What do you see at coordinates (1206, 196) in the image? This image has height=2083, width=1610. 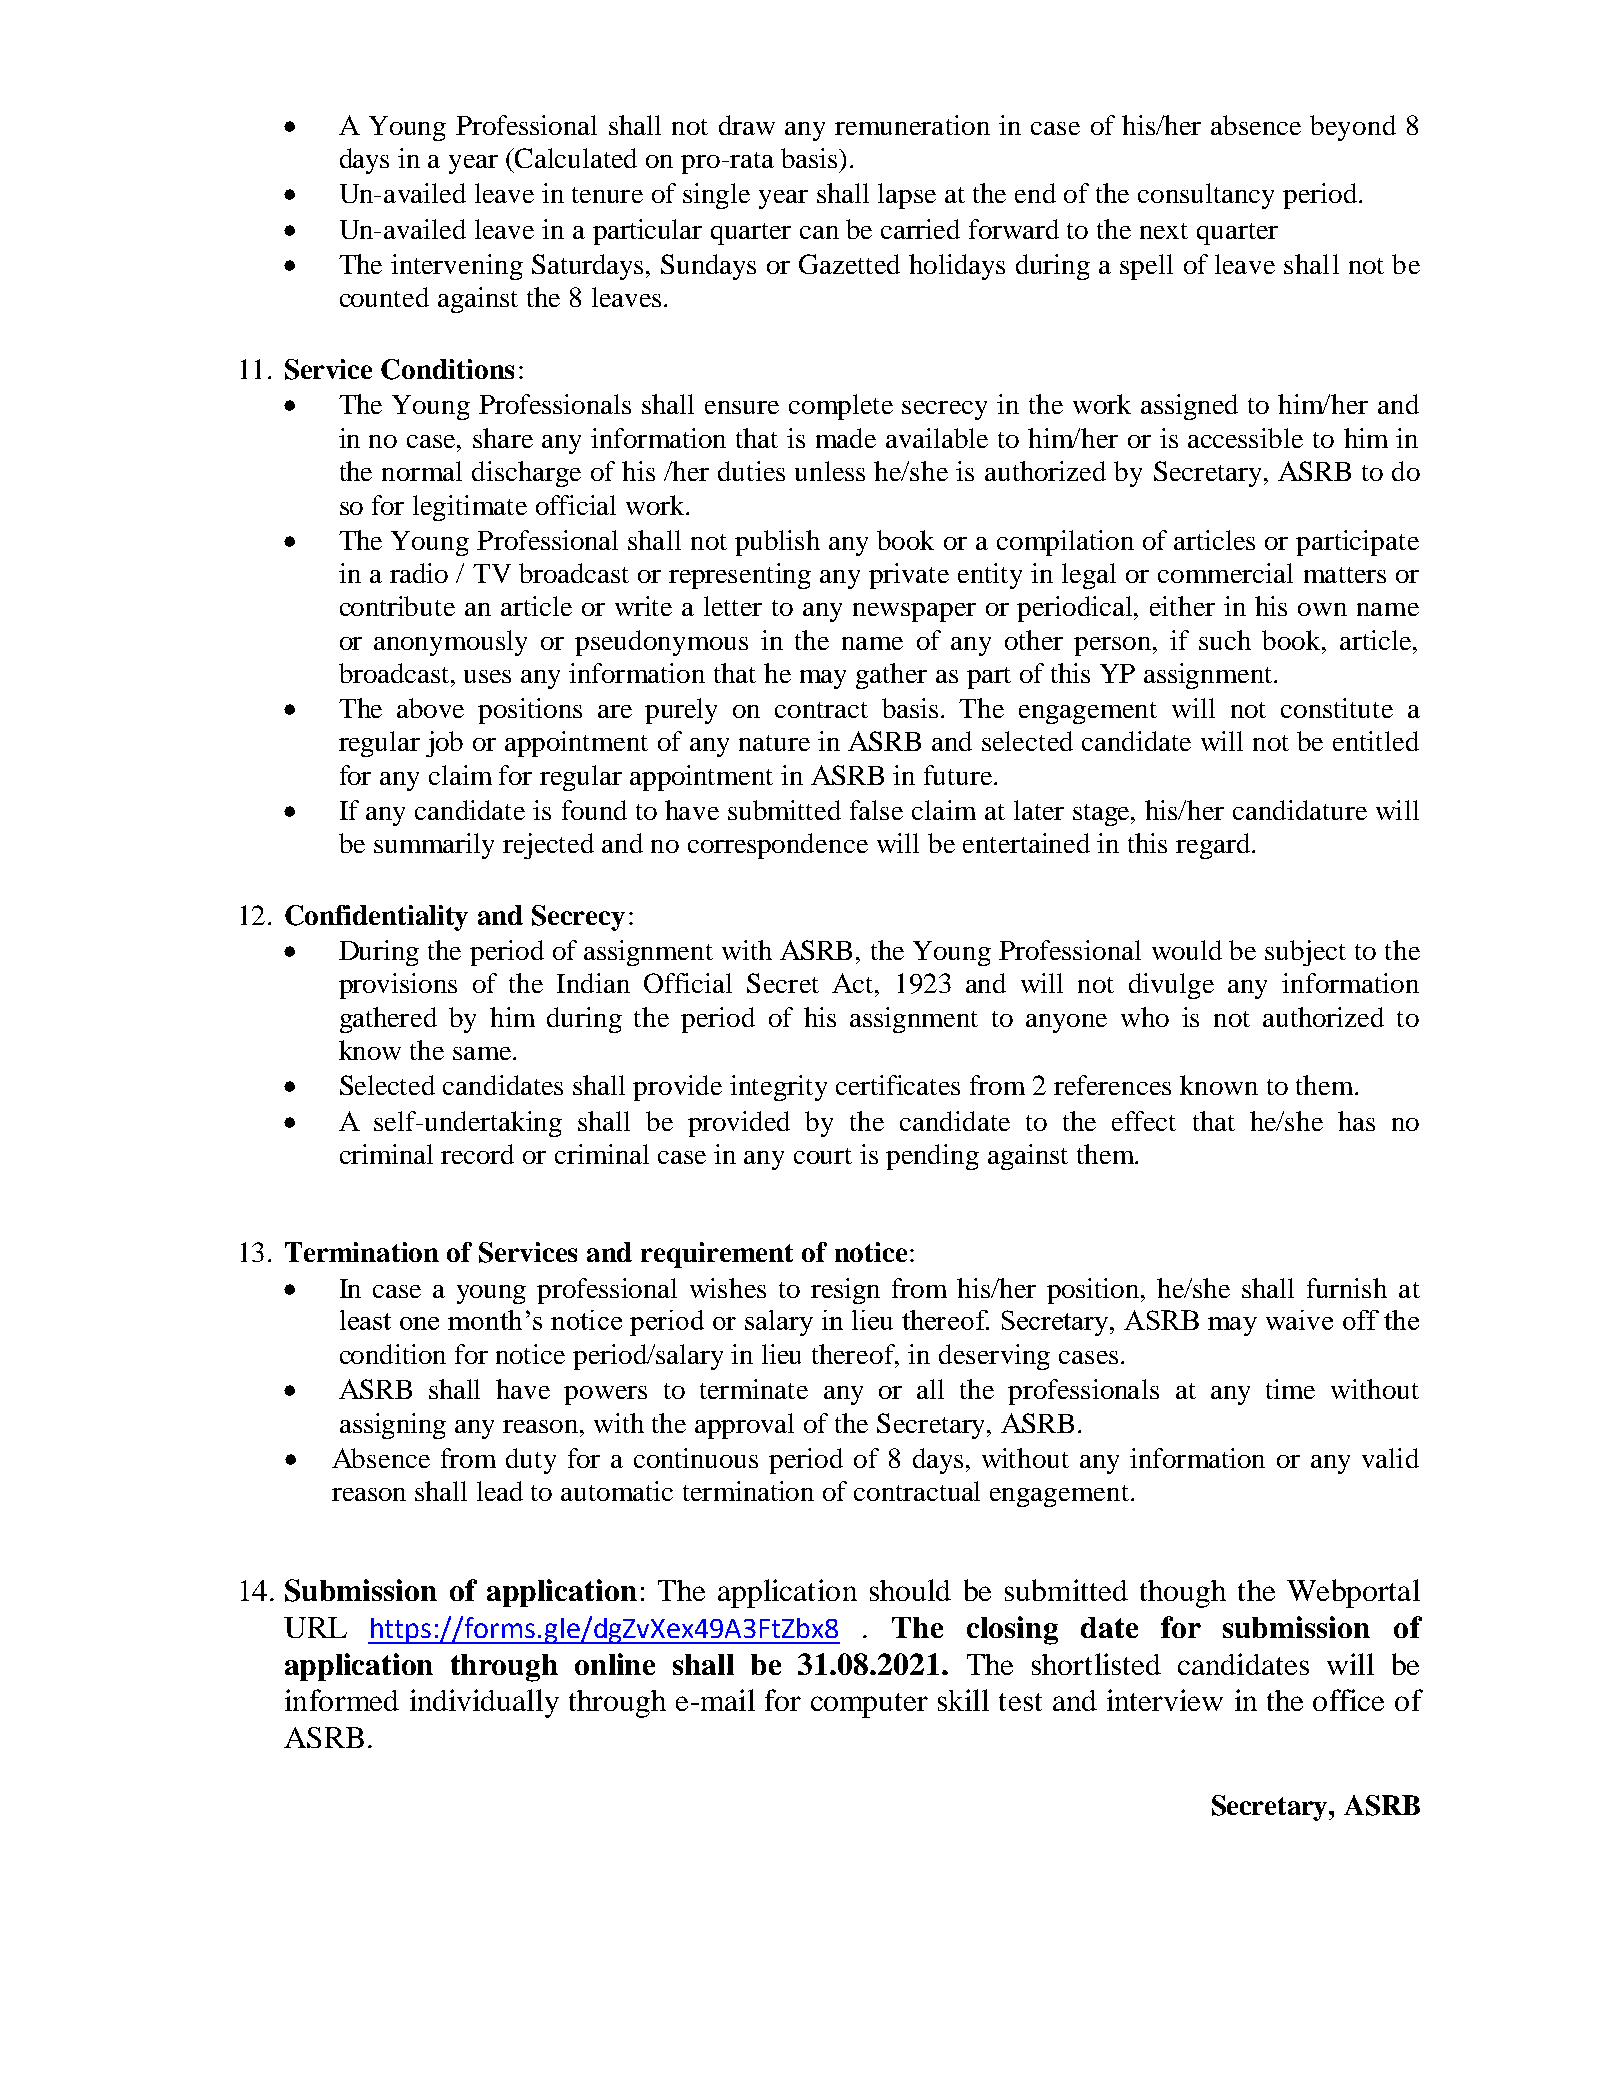 I see `consultancy` at bounding box center [1206, 196].
